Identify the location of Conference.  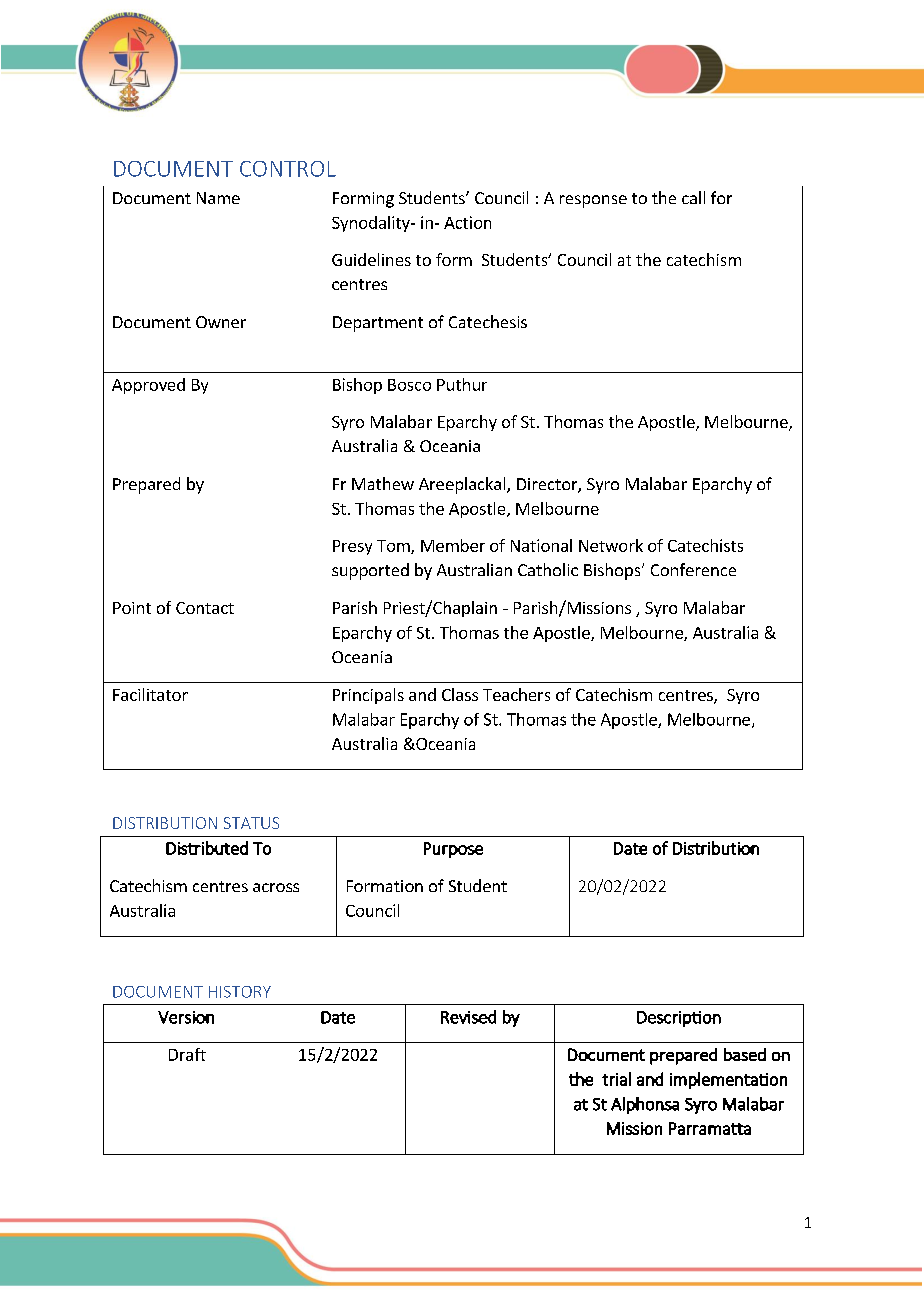
(693, 569).
